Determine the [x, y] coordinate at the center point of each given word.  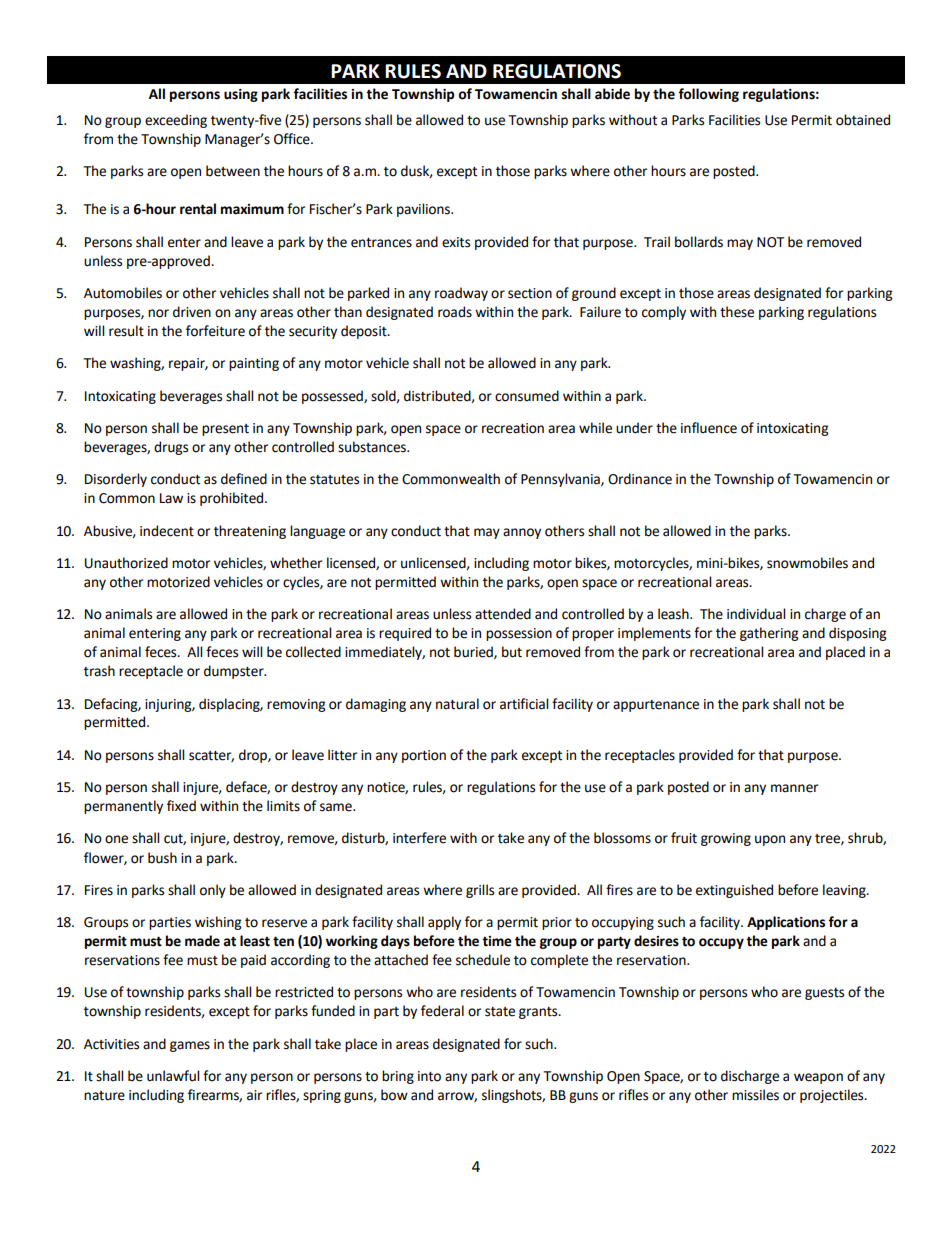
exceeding [176, 121]
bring [398, 1077]
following [708, 95]
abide [612, 94]
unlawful [173, 1076]
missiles [755, 1095]
